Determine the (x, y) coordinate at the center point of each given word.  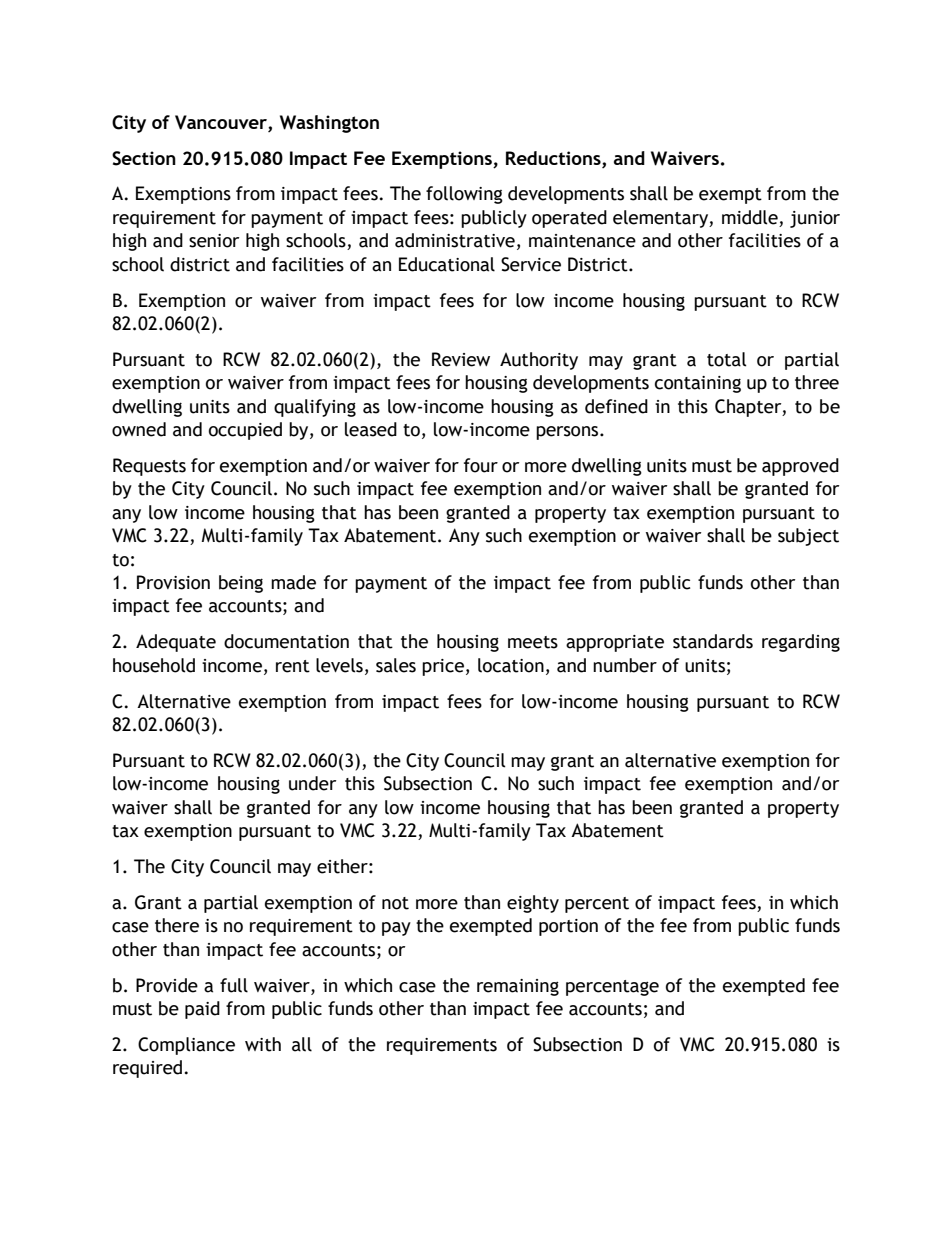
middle (750, 217)
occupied (245, 431)
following (464, 195)
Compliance (186, 1046)
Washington (329, 124)
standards (713, 641)
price (443, 667)
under (312, 783)
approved (800, 467)
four (481, 465)
